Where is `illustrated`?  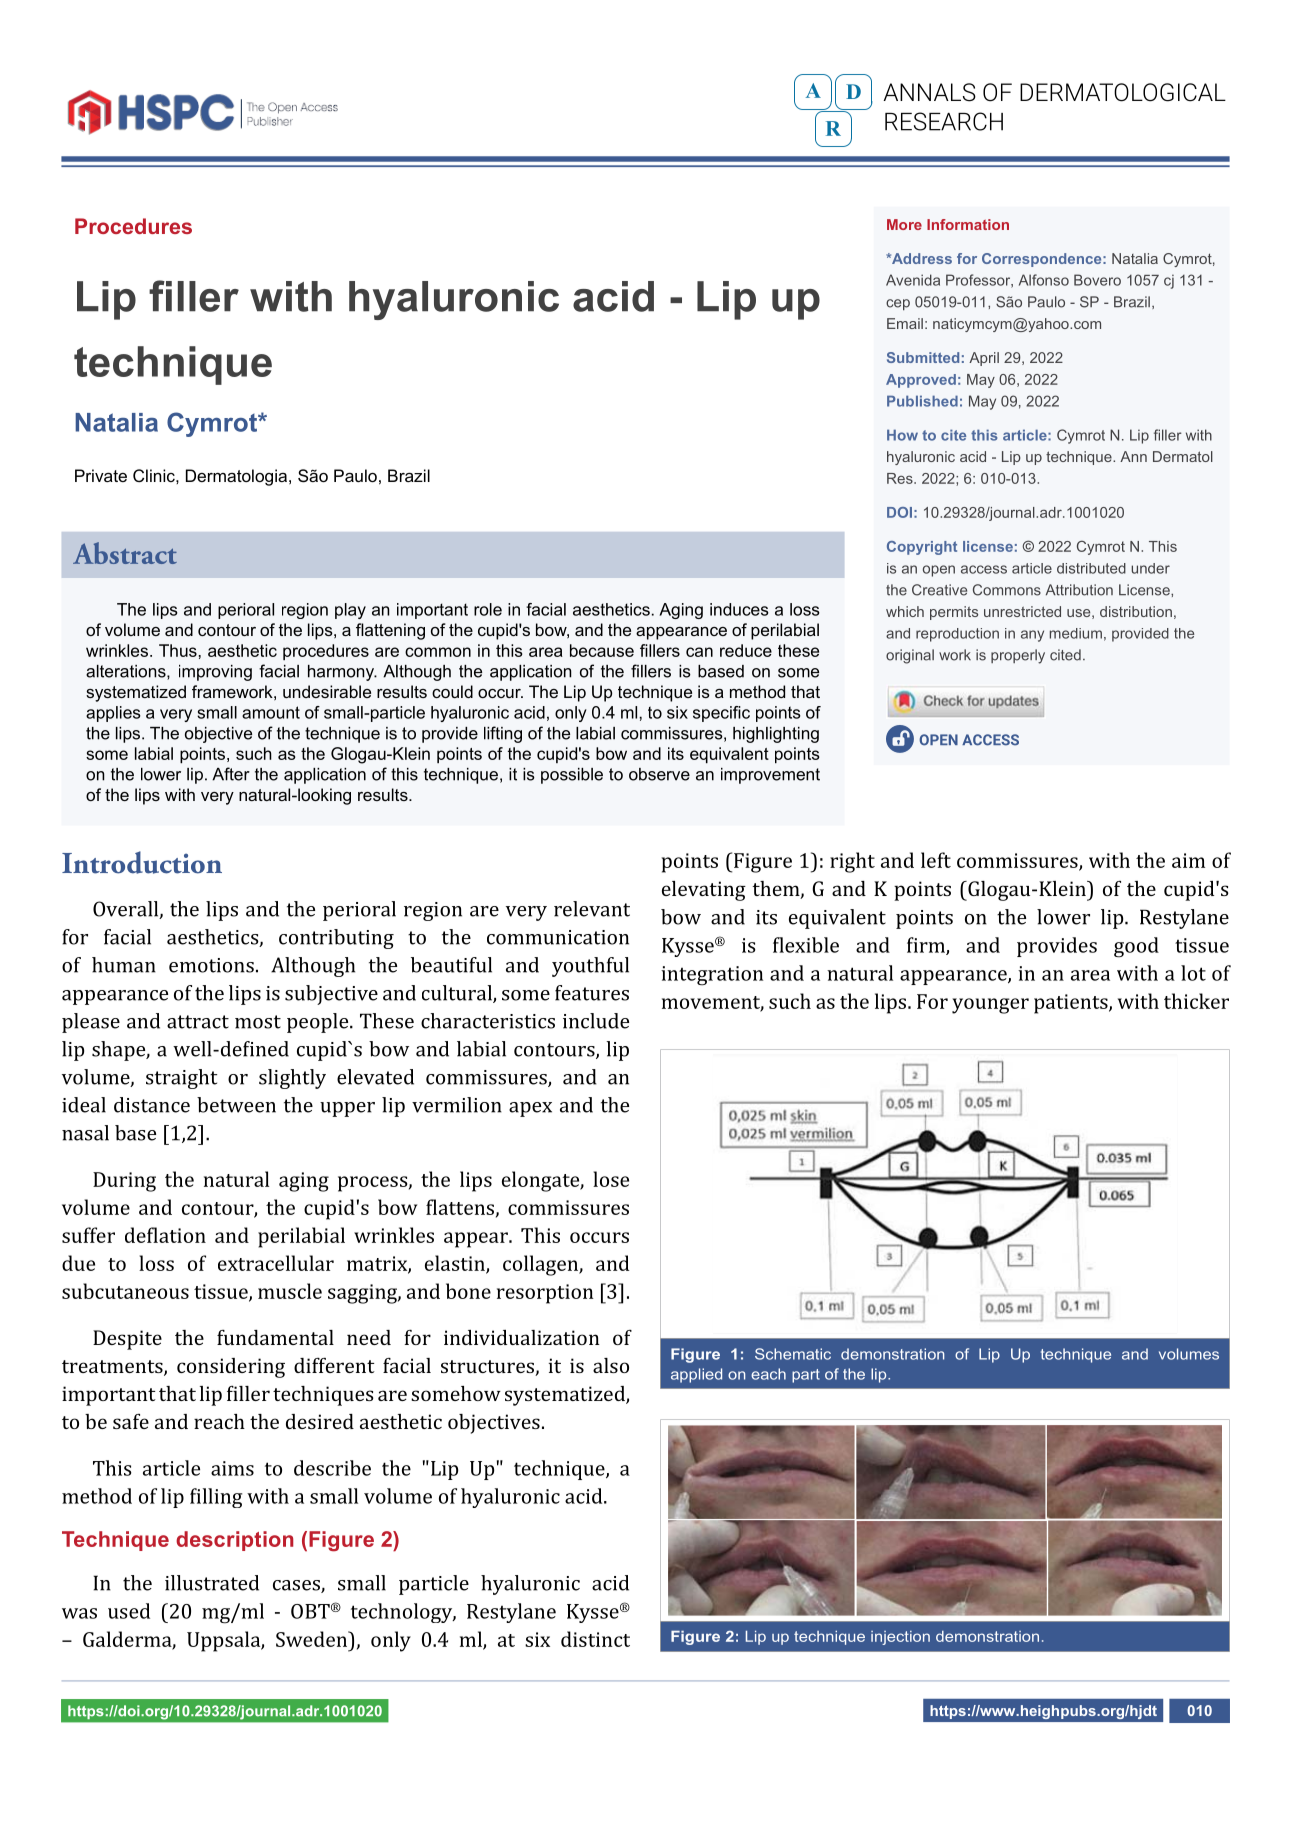
illustrated is located at coordinates (212, 1583).
